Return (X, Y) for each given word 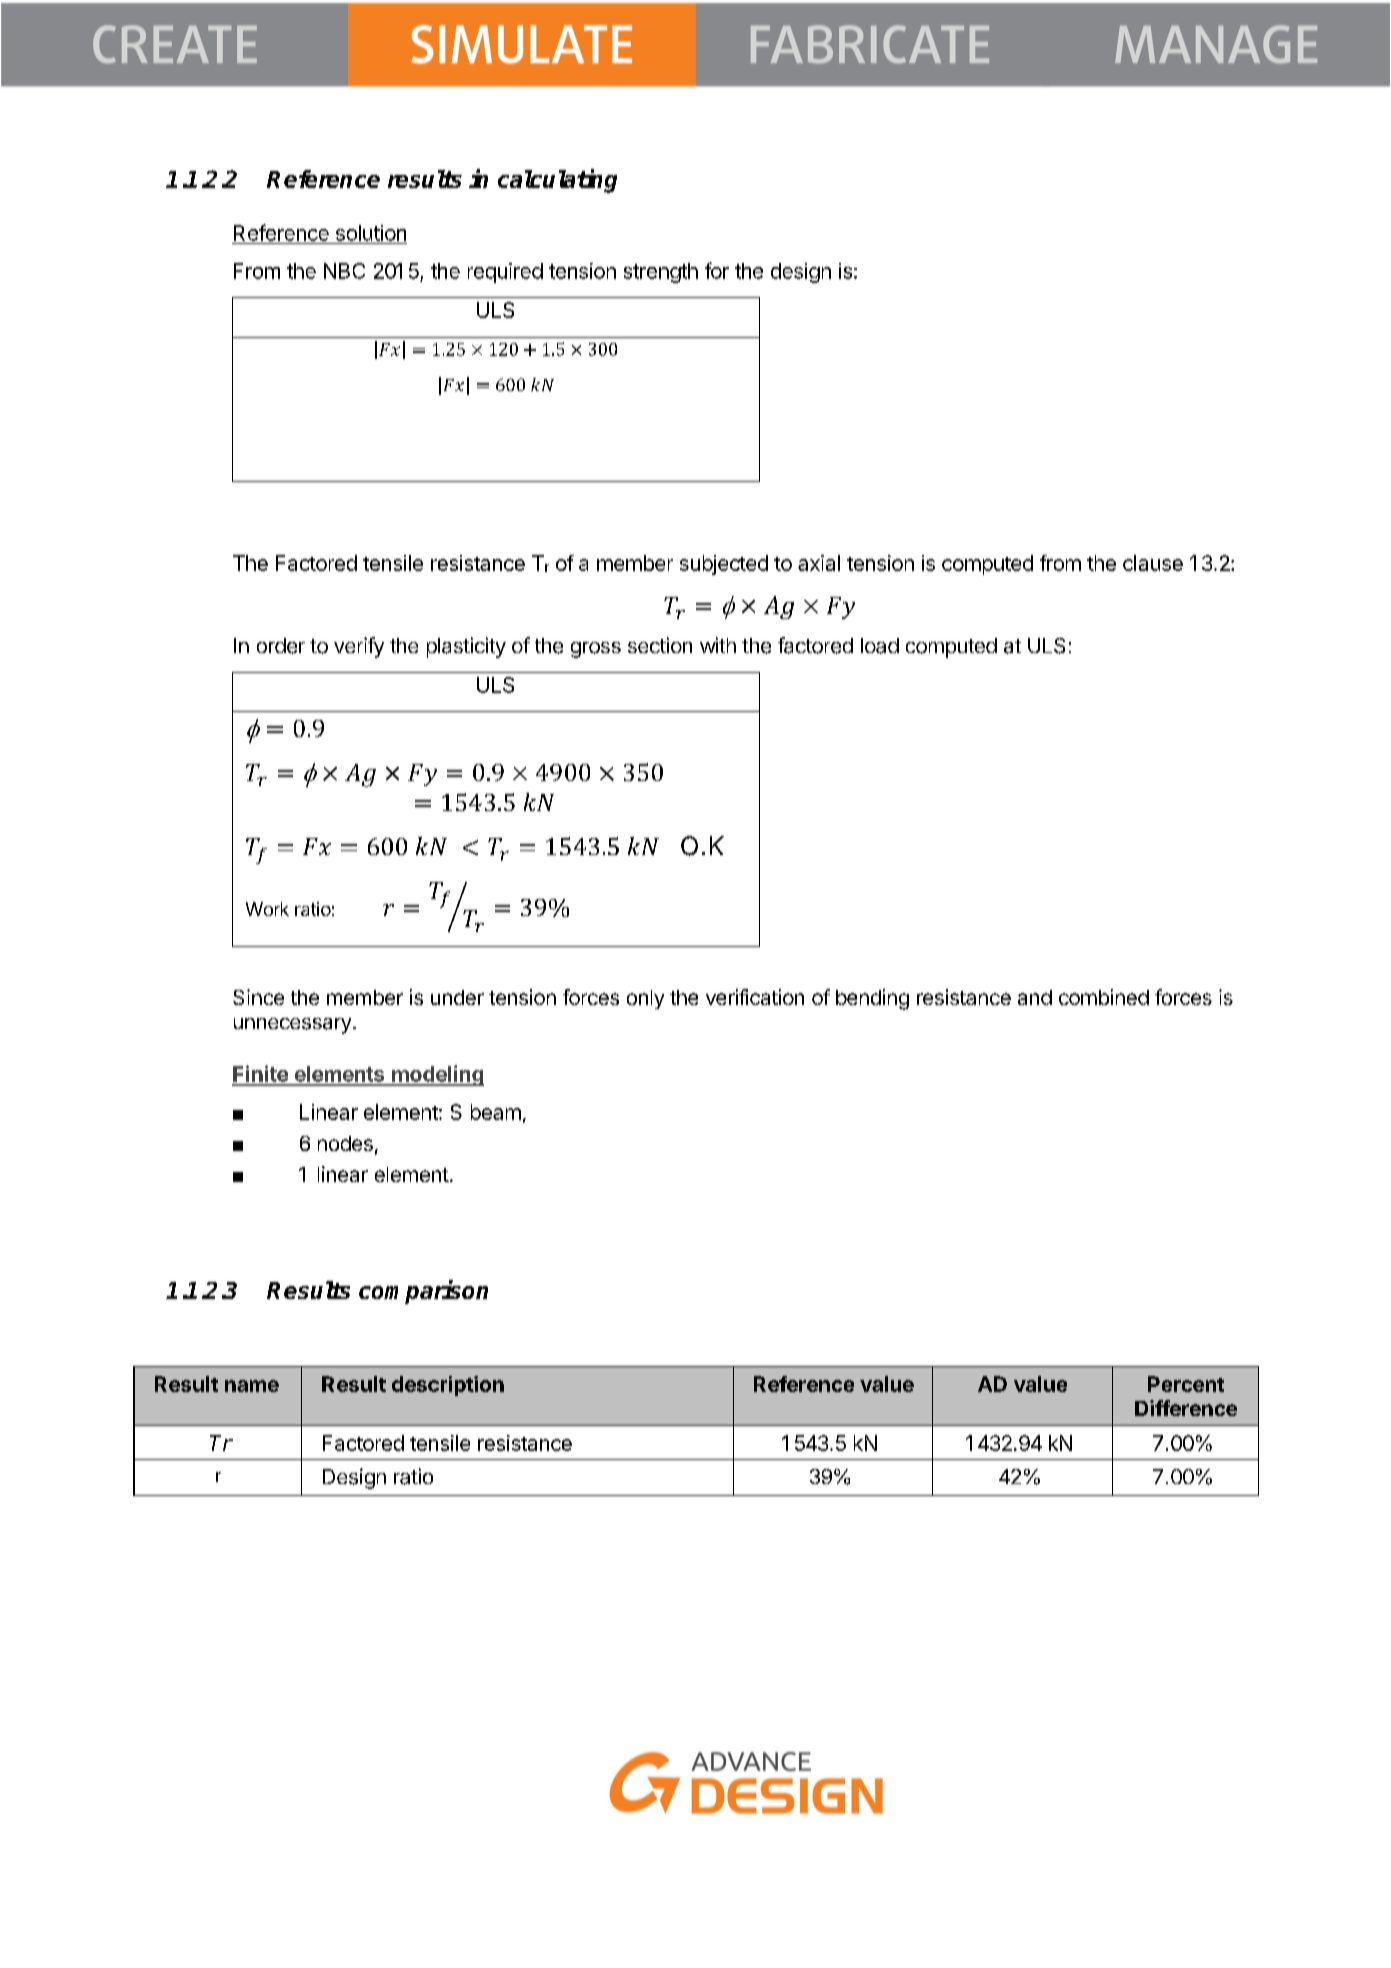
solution (371, 233)
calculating (557, 181)
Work (267, 909)
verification (755, 997)
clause (1153, 563)
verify (359, 647)
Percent (1186, 1384)
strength (661, 273)
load (880, 646)
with (718, 645)
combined (1104, 997)
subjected (724, 565)
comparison (423, 1292)
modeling (437, 1075)
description (448, 1386)
